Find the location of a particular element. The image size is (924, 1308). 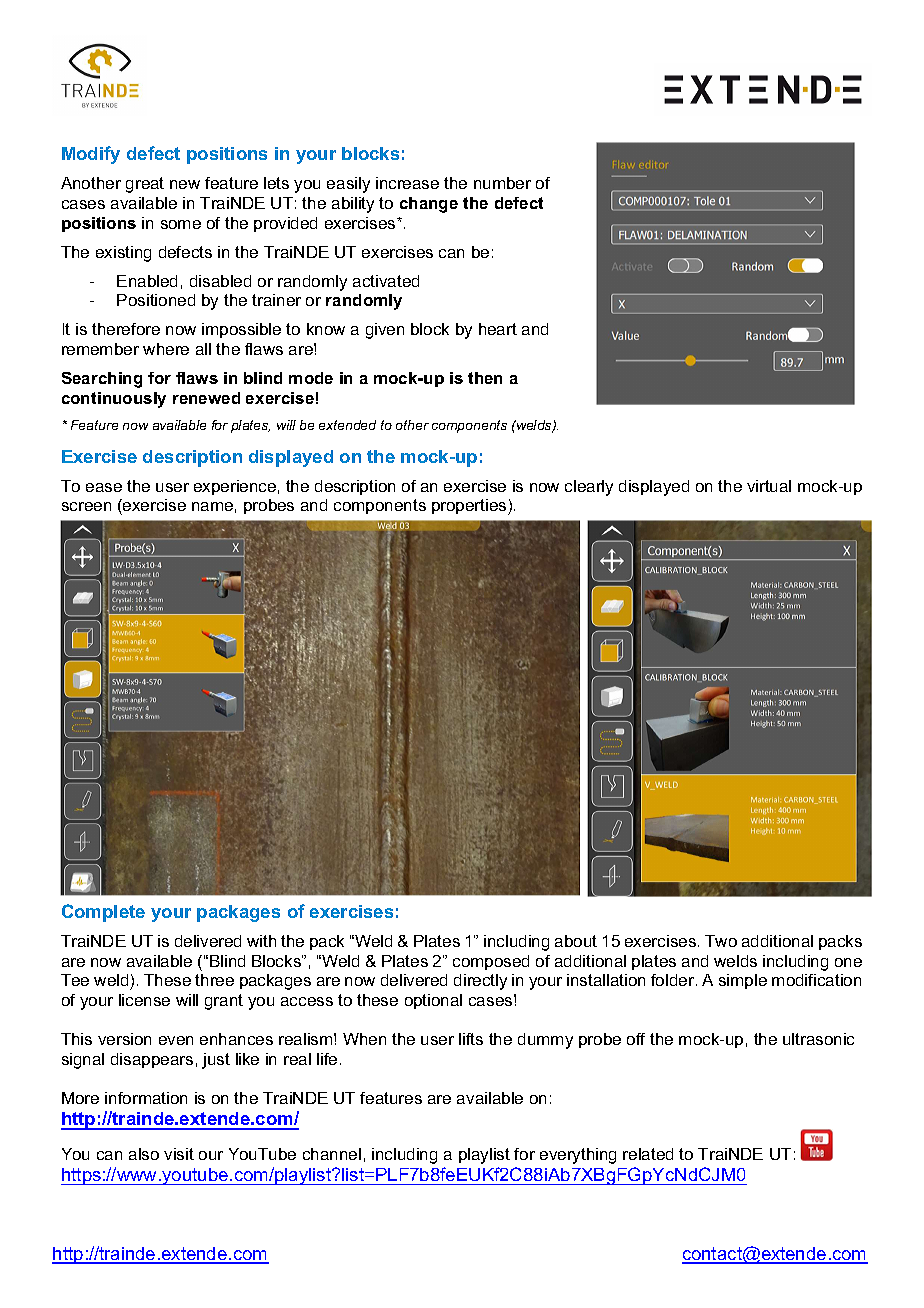

visit is located at coordinates (179, 1154).
